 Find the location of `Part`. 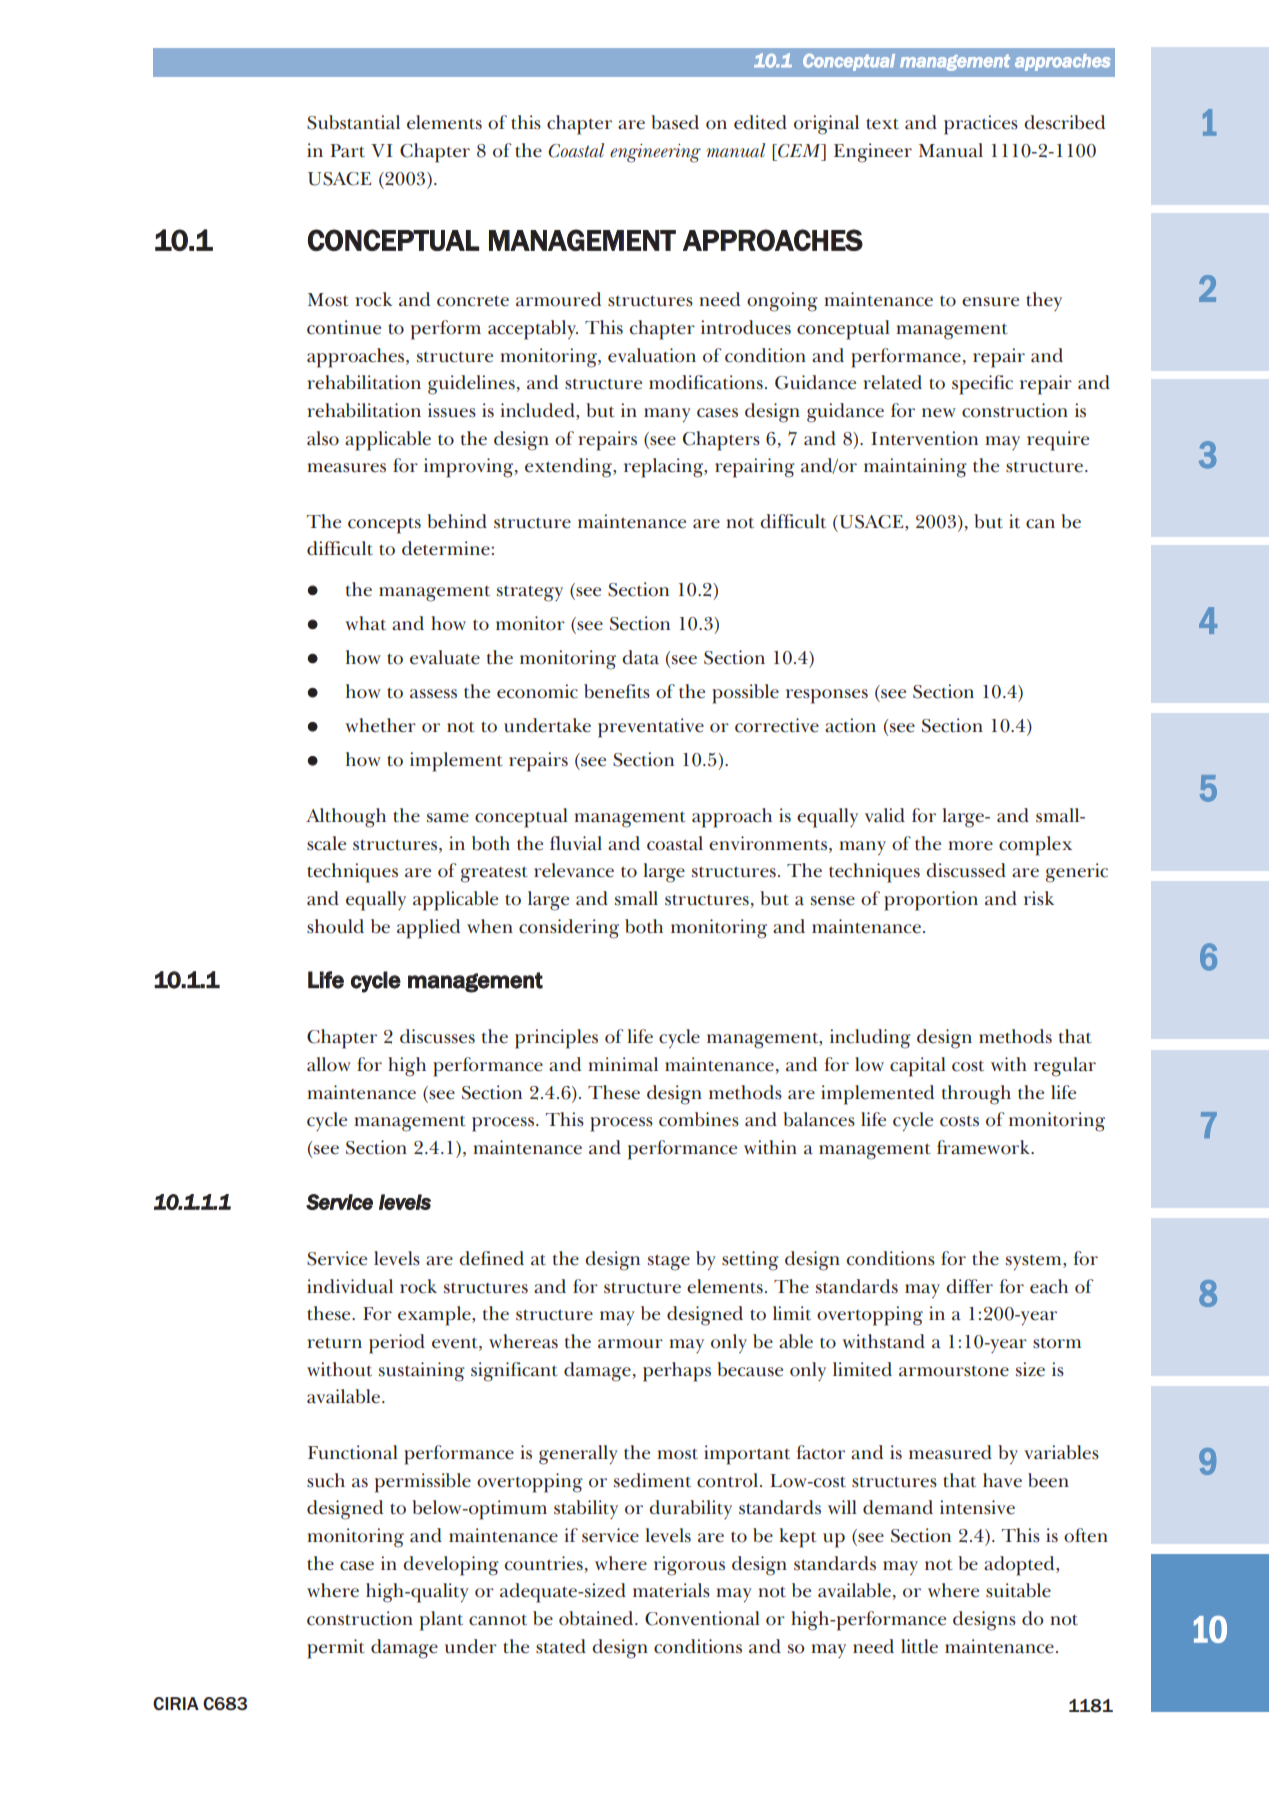

Part is located at coordinates (347, 151).
